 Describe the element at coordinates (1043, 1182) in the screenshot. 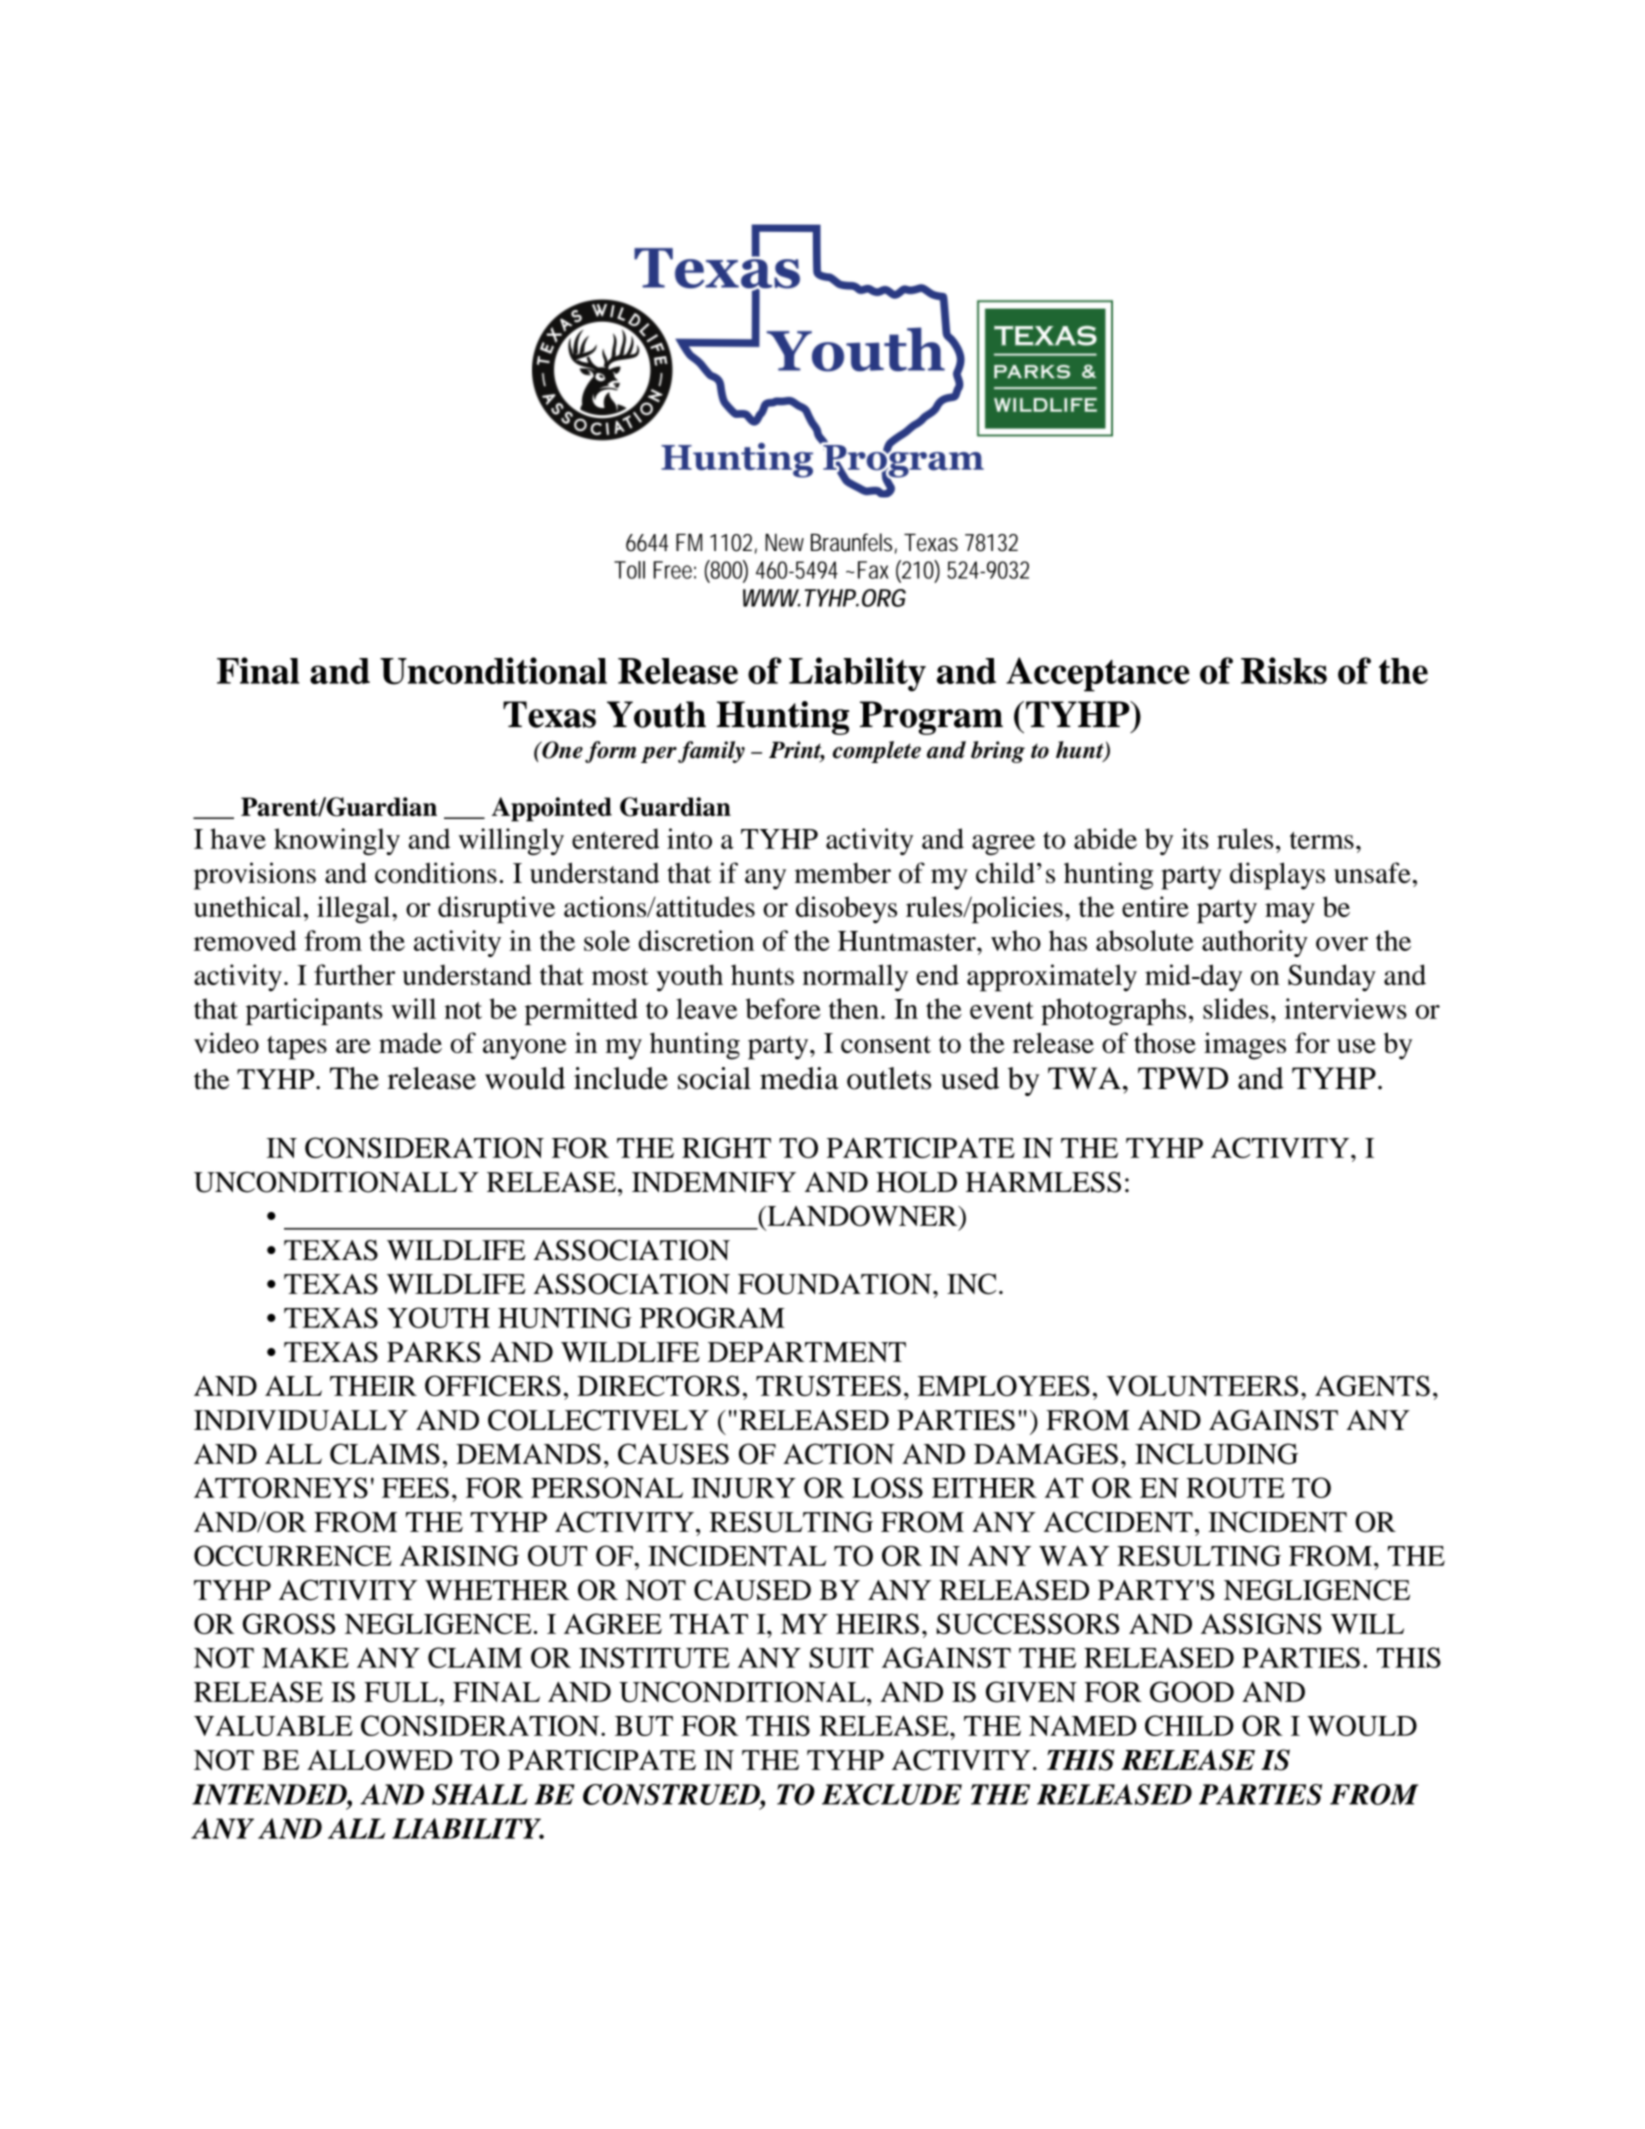

I see `HARMLESS` at that location.
